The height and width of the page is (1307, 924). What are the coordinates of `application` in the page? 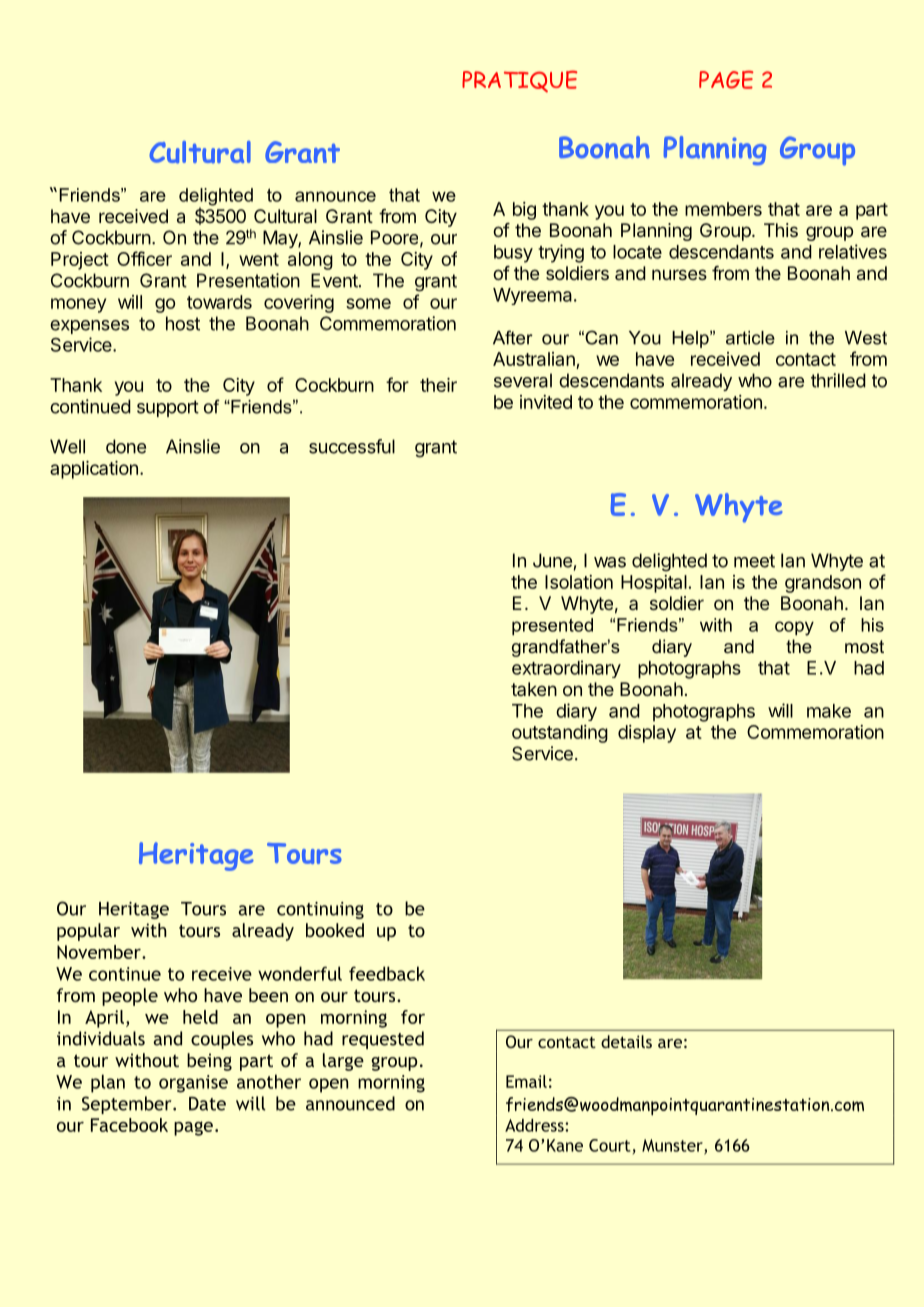 It's located at (94, 470).
